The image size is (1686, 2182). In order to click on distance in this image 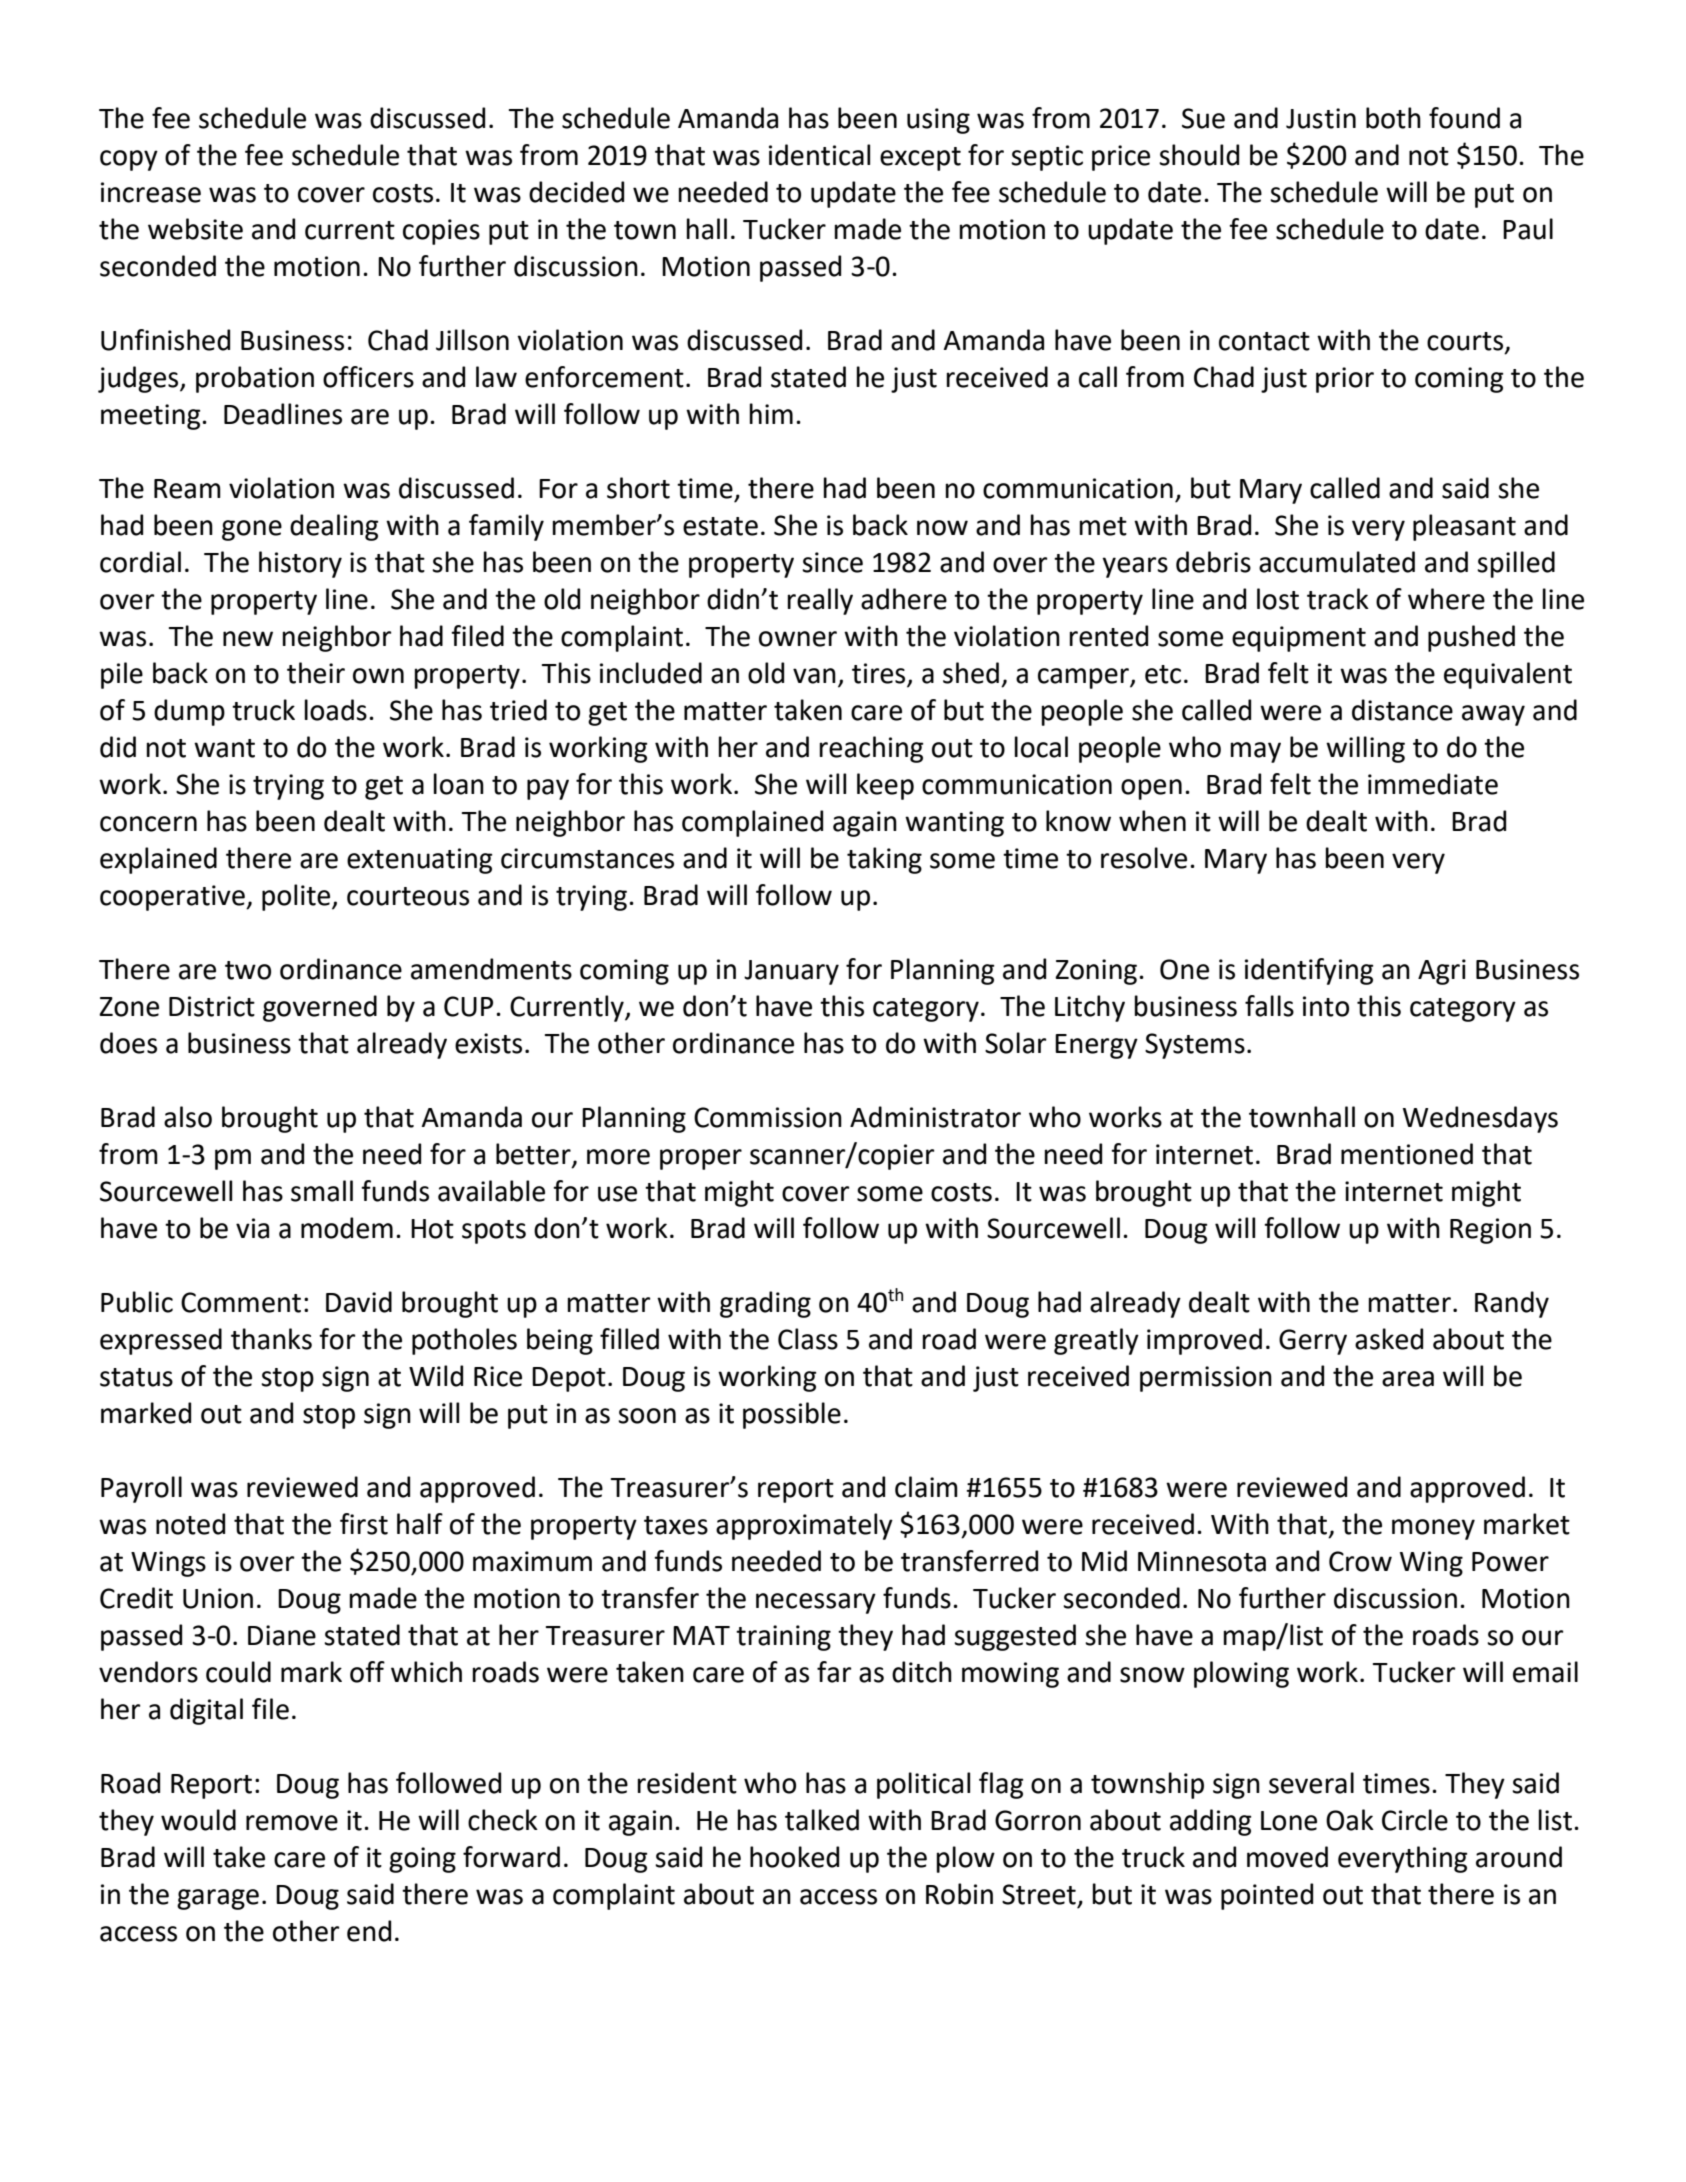, I will do `click(1402, 710)`.
